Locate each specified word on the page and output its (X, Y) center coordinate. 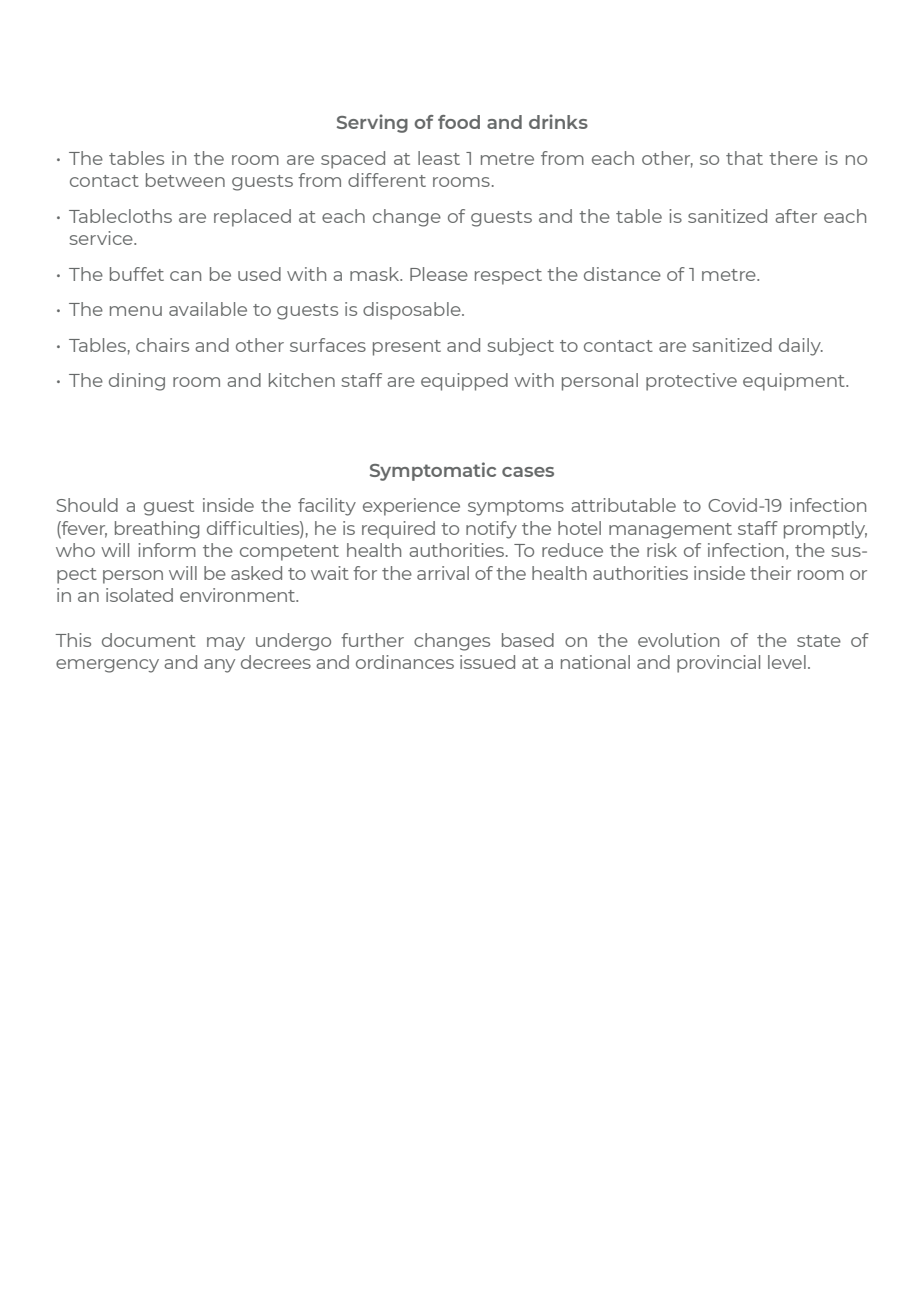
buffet (137, 274)
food (459, 122)
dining (137, 382)
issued (487, 662)
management (670, 531)
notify (491, 530)
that (744, 158)
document (149, 640)
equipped (464, 382)
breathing (157, 530)
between (185, 180)
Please (439, 274)
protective (691, 382)
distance (622, 274)
